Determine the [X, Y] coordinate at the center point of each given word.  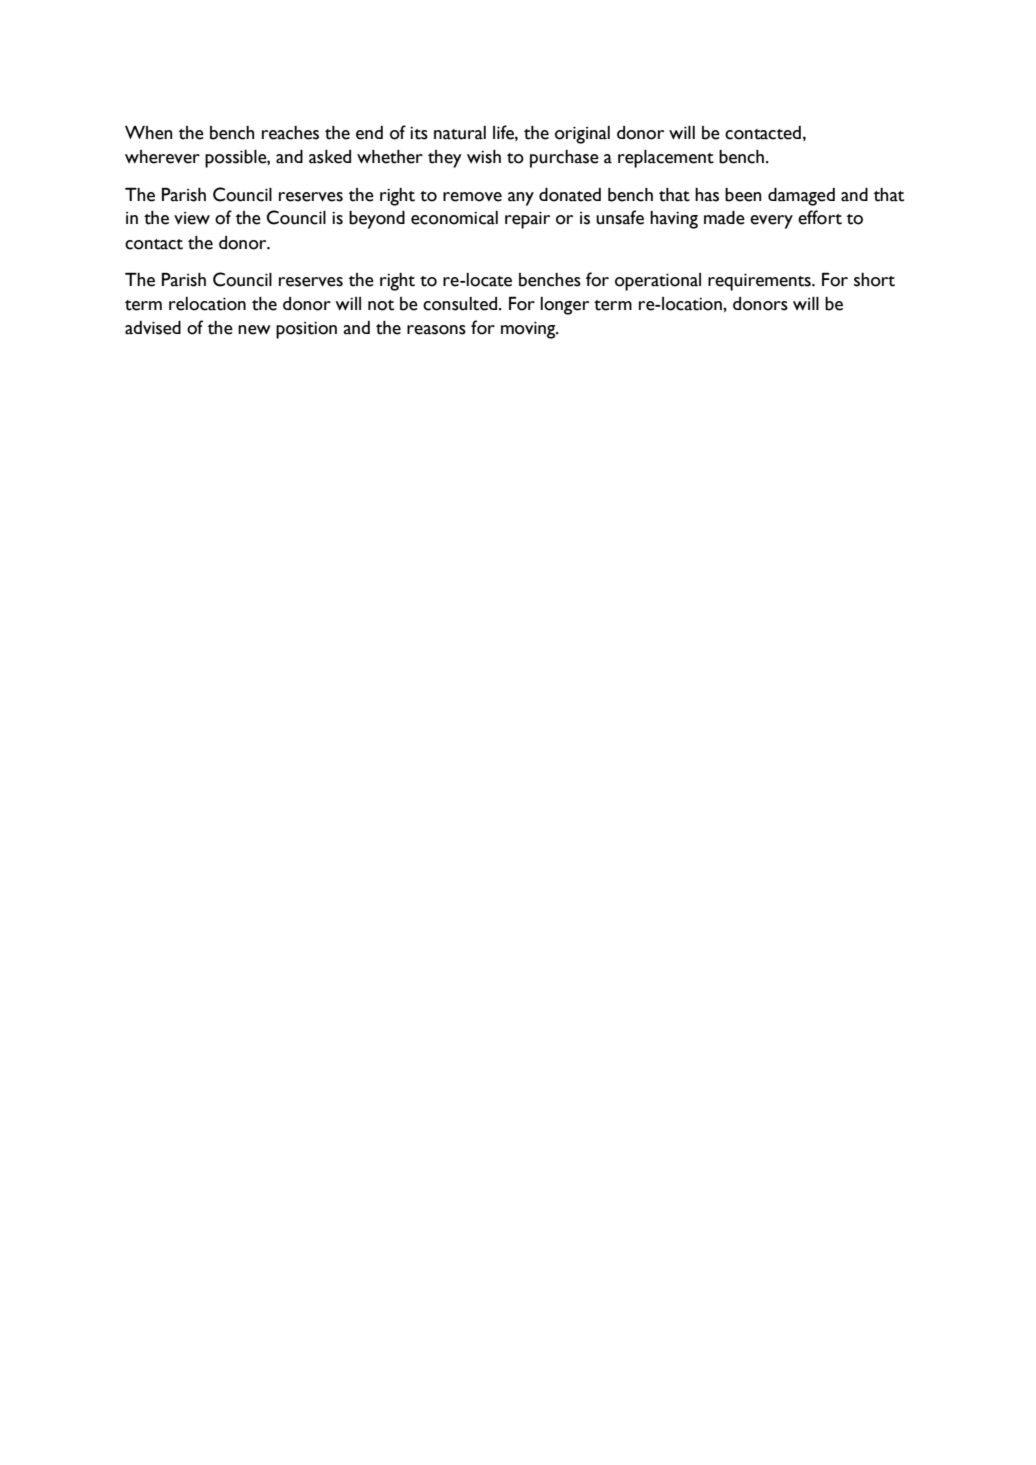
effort [820, 217]
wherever [162, 157]
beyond [377, 220]
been [743, 195]
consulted [461, 304]
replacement [666, 159]
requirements [760, 282]
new [254, 330]
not [381, 305]
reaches [290, 133]
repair [527, 220]
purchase [564, 159]
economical [454, 218]
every [771, 222]
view [192, 218]
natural [460, 133]
